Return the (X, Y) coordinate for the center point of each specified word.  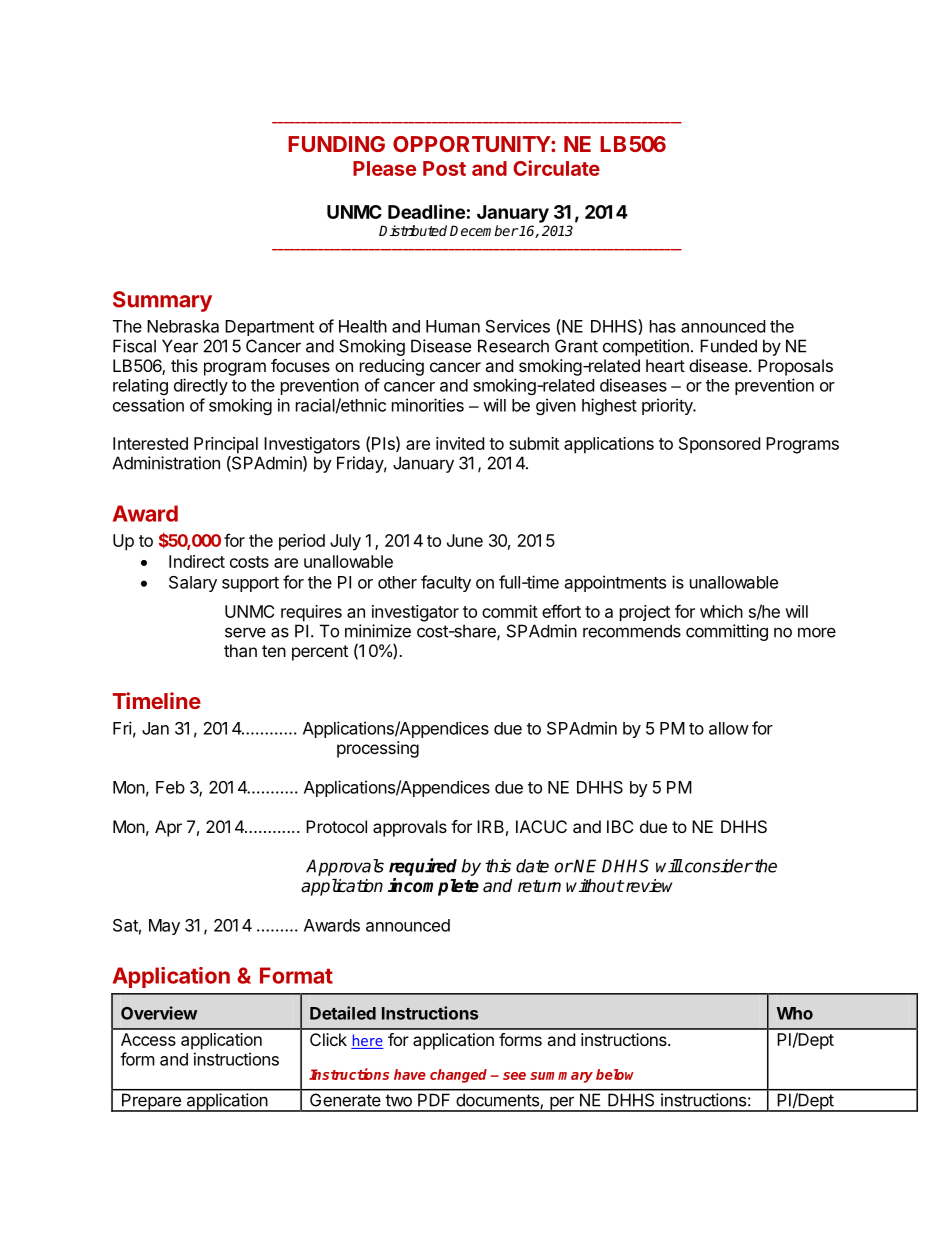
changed (458, 1076)
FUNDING (336, 144)
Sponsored (719, 445)
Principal (226, 445)
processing (378, 749)
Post (444, 168)
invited (460, 443)
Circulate (556, 168)
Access (148, 1039)
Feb (170, 787)
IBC (620, 826)
